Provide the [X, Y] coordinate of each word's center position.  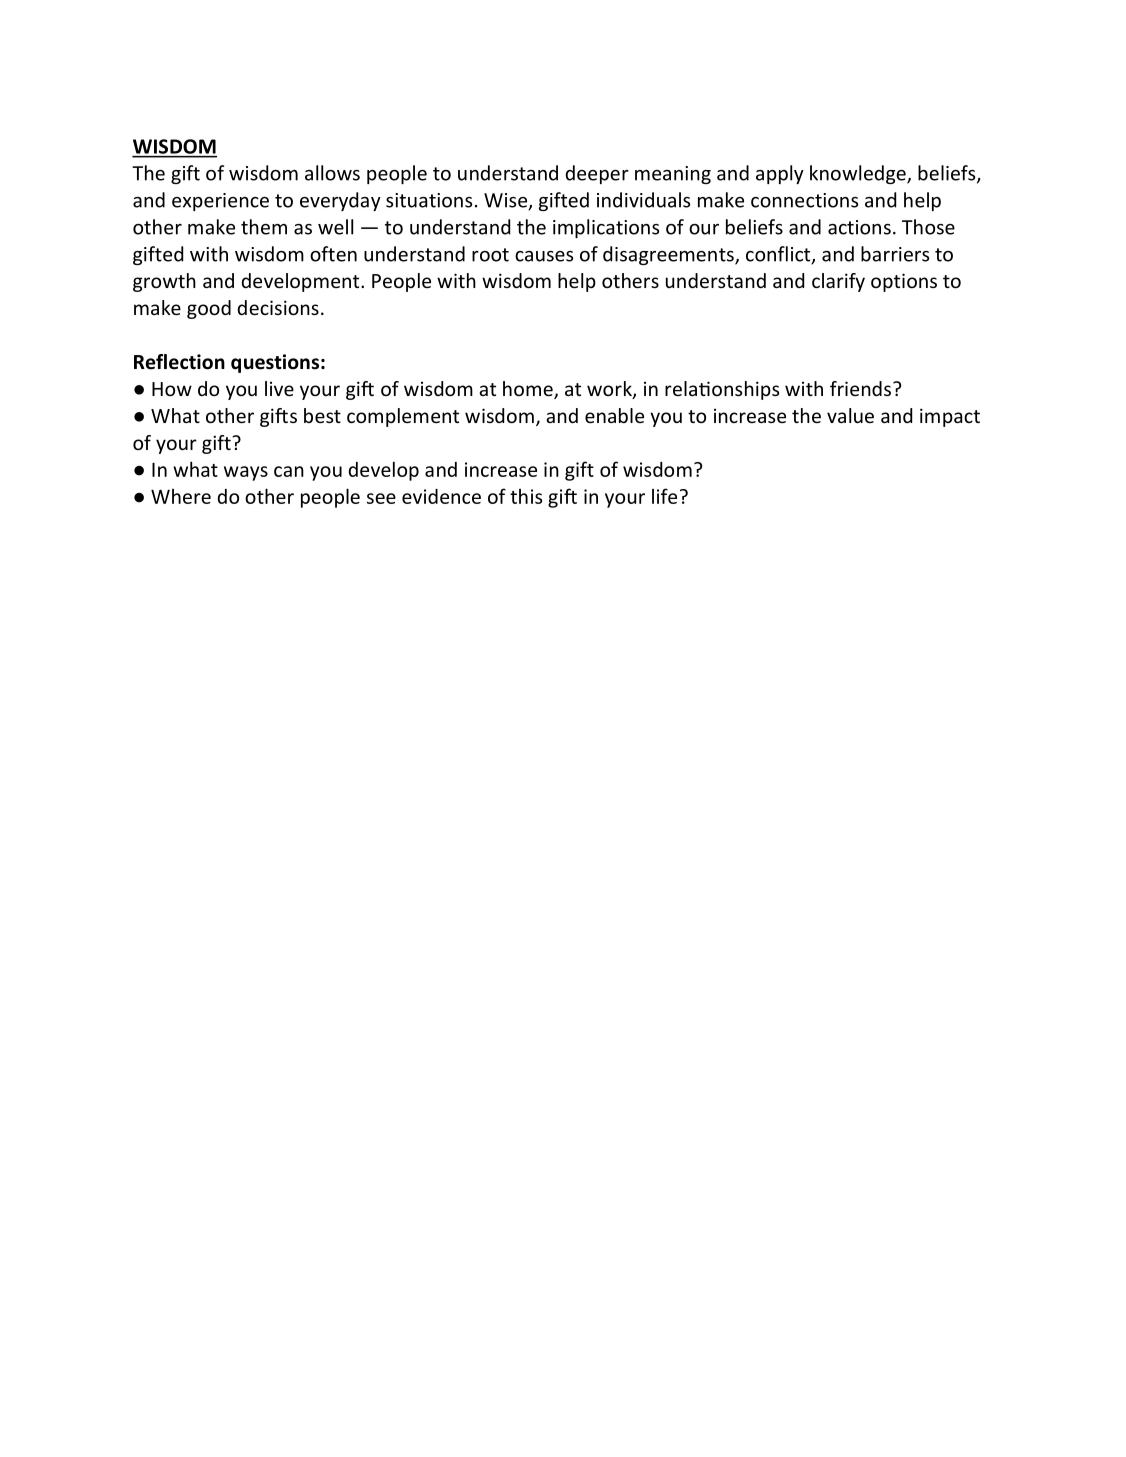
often [333, 254]
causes [544, 256]
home [529, 390]
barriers [895, 254]
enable [614, 415]
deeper [597, 174]
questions [275, 363]
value [850, 415]
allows [332, 173]
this [526, 496]
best [322, 415]
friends [860, 388]
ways [246, 473]
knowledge [859, 174]
